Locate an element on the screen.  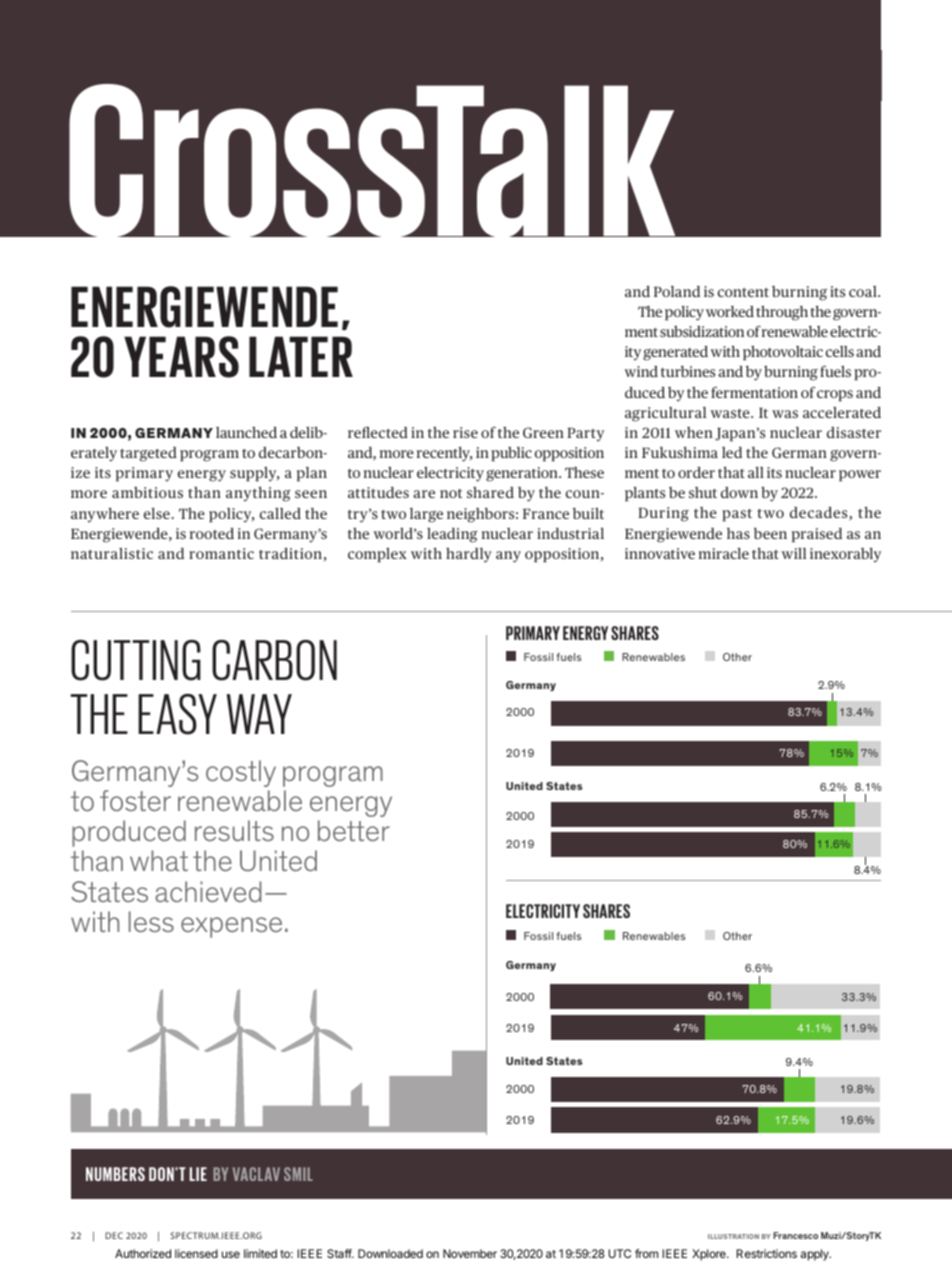
better is located at coordinates (354, 831).
